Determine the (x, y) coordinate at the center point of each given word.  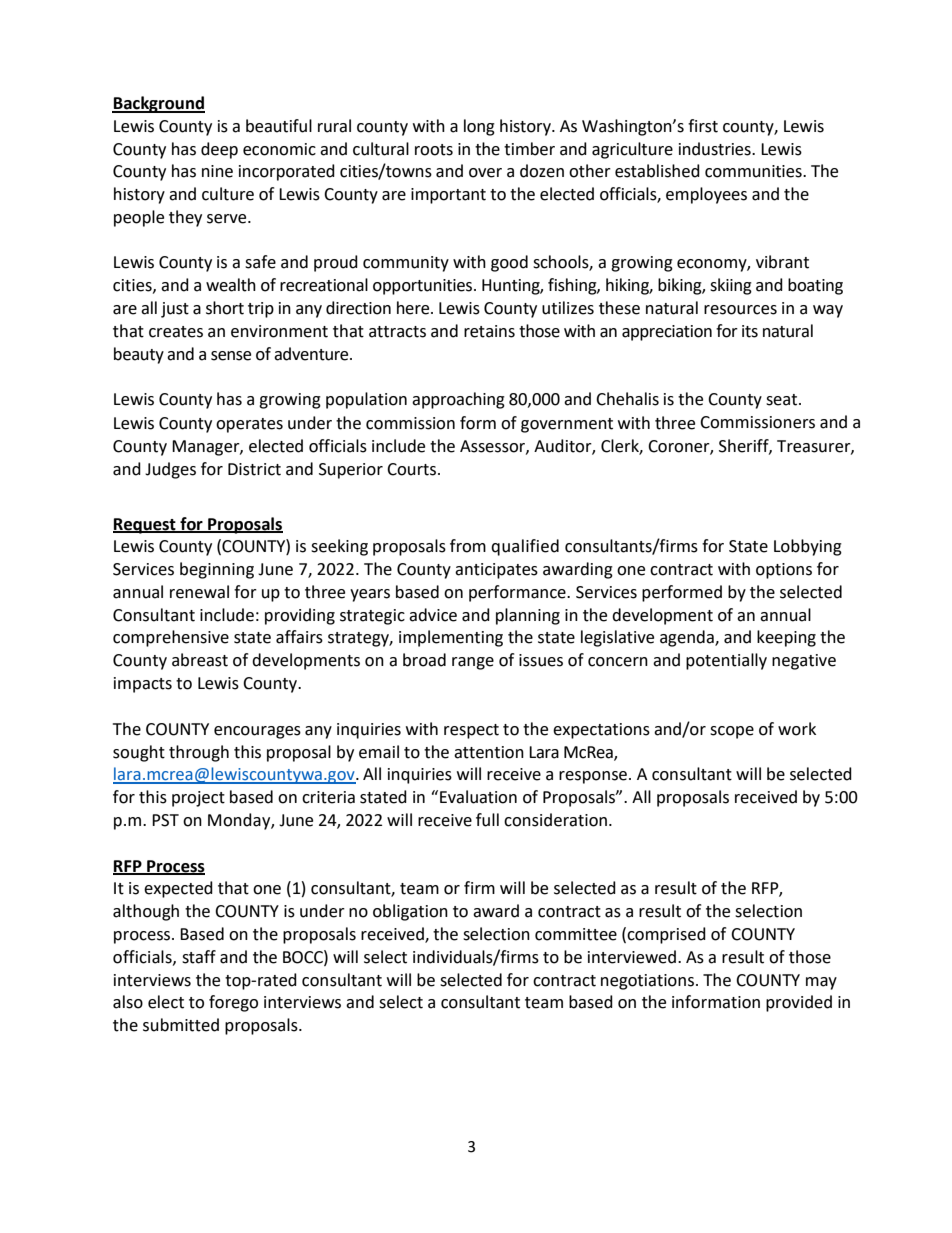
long (479, 127)
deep (219, 150)
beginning (217, 570)
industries (716, 149)
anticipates (496, 571)
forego (233, 1003)
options (784, 571)
